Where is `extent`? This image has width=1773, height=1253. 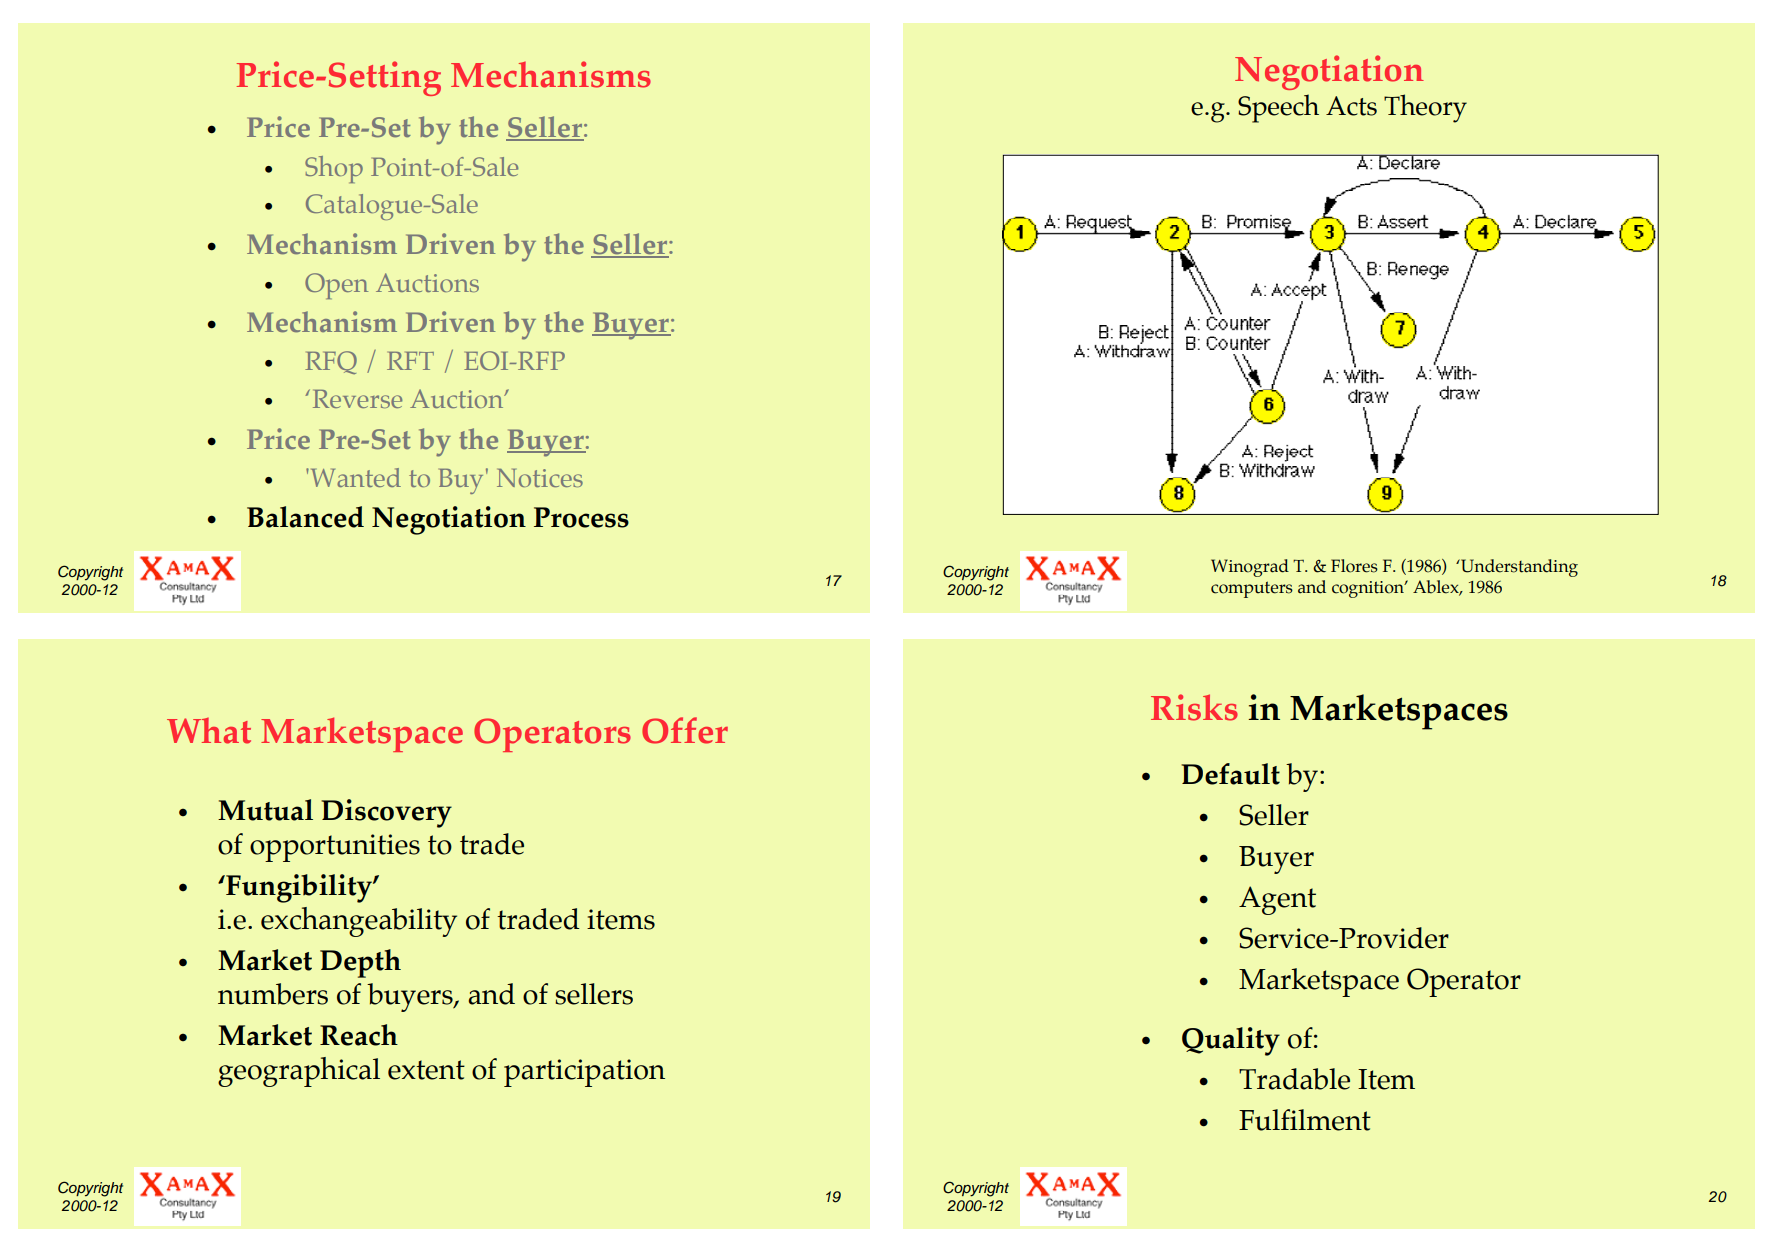
extent is located at coordinates (426, 1070).
